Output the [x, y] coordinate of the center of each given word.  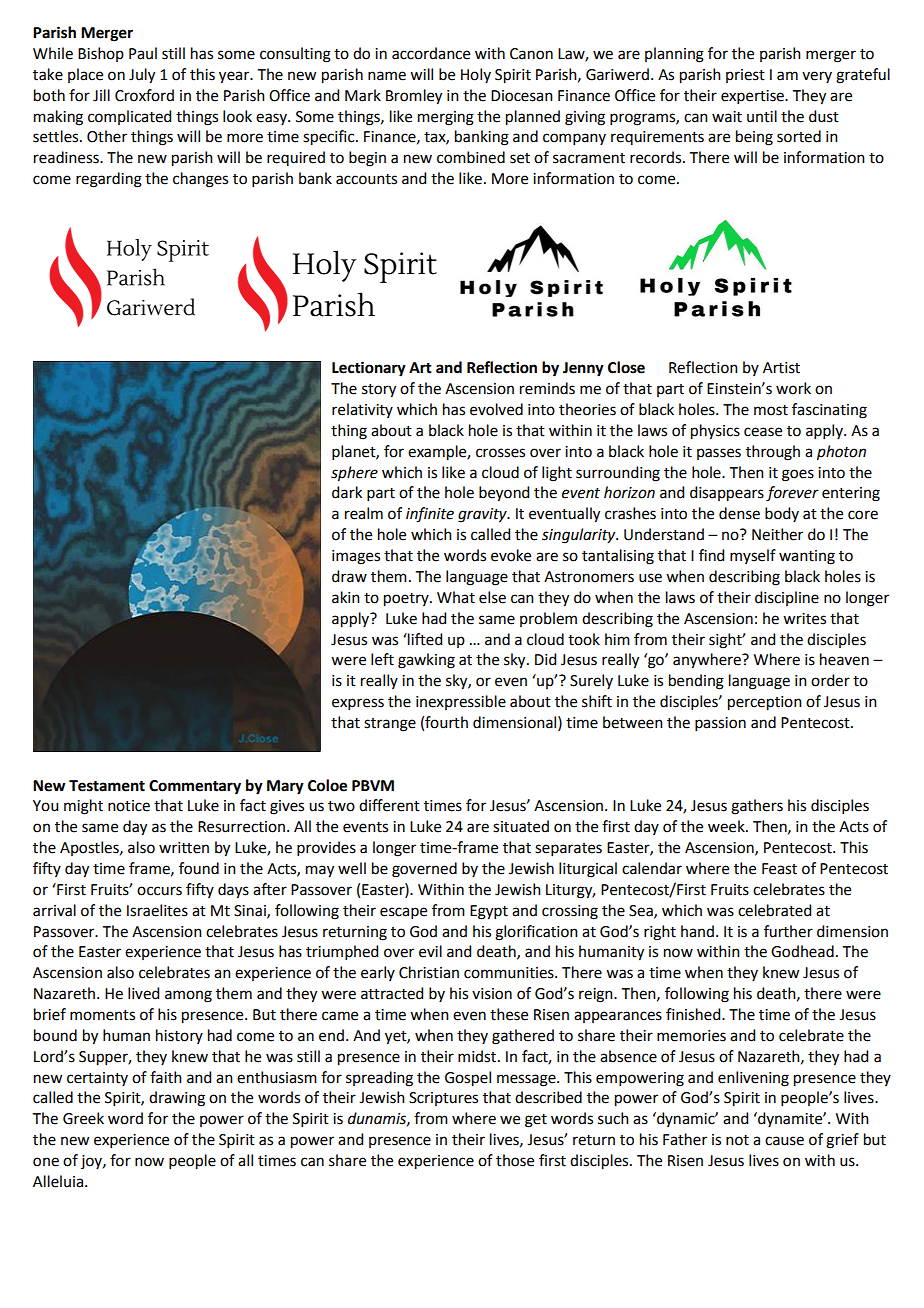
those [515, 1160]
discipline [787, 598]
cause [784, 1141]
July [142, 76]
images [356, 557]
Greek [83, 1118]
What [456, 597]
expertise [753, 97]
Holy [476, 75]
